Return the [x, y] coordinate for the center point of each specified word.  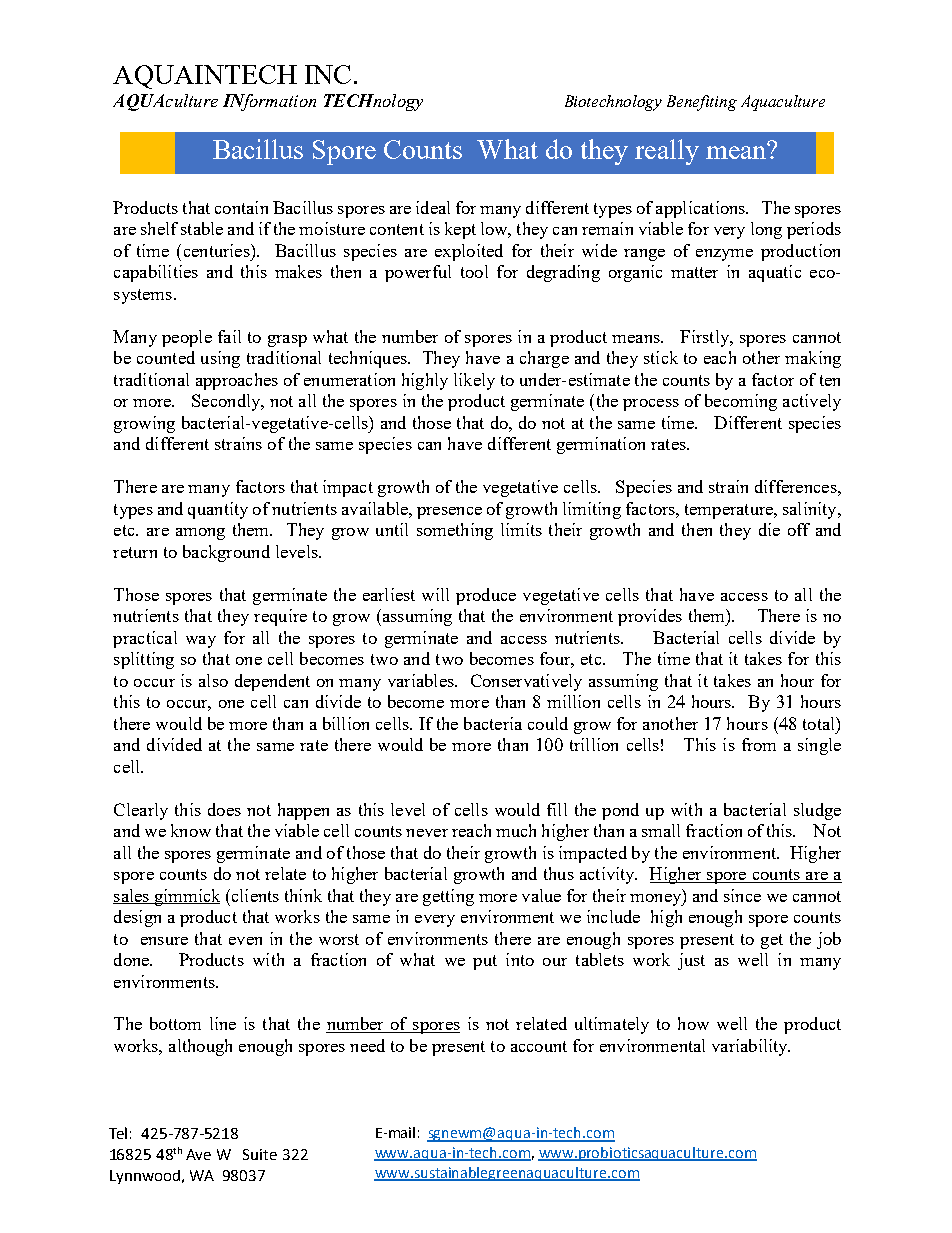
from [759, 744]
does [224, 809]
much [516, 830]
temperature [730, 511]
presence [449, 513]
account [539, 1046]
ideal [433, 207]
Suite [260, 1154]
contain [241, 207]
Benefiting [702, 103]
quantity [218, 510]
